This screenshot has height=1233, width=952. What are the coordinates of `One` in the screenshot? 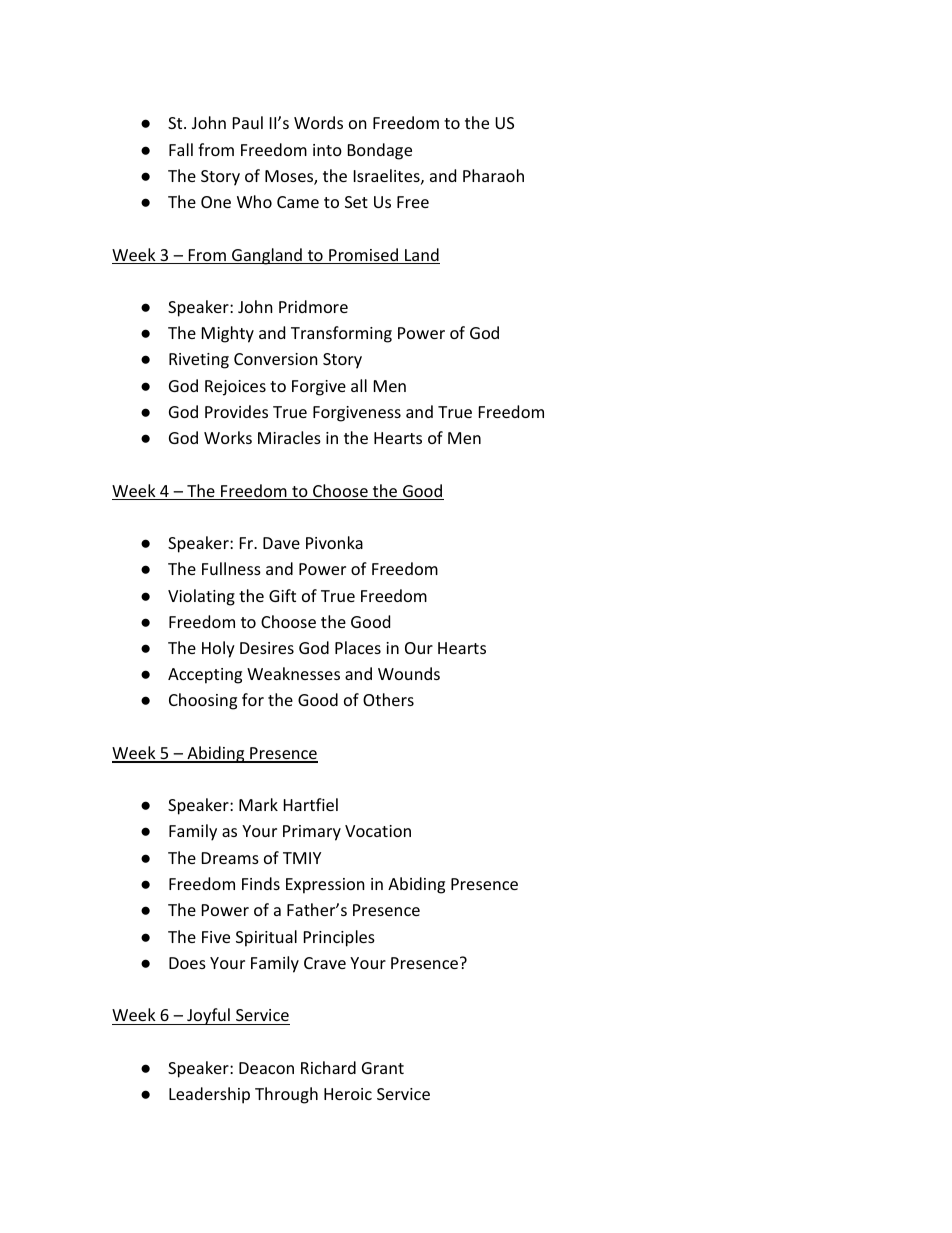 It's located at (216, 202).
